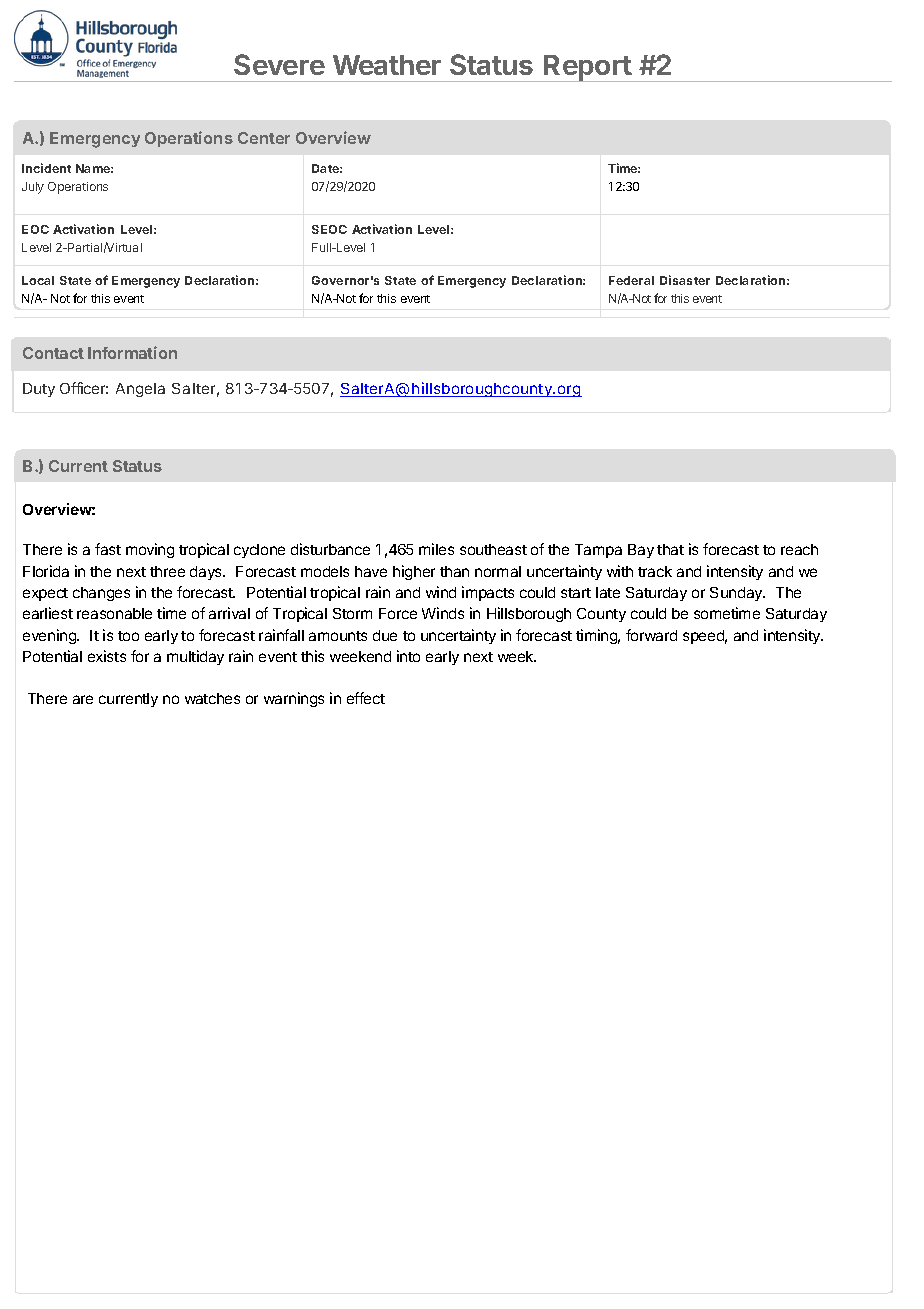 This screenshot has height=1309, width=924. I want to click on Federal, so click(631, 280).
